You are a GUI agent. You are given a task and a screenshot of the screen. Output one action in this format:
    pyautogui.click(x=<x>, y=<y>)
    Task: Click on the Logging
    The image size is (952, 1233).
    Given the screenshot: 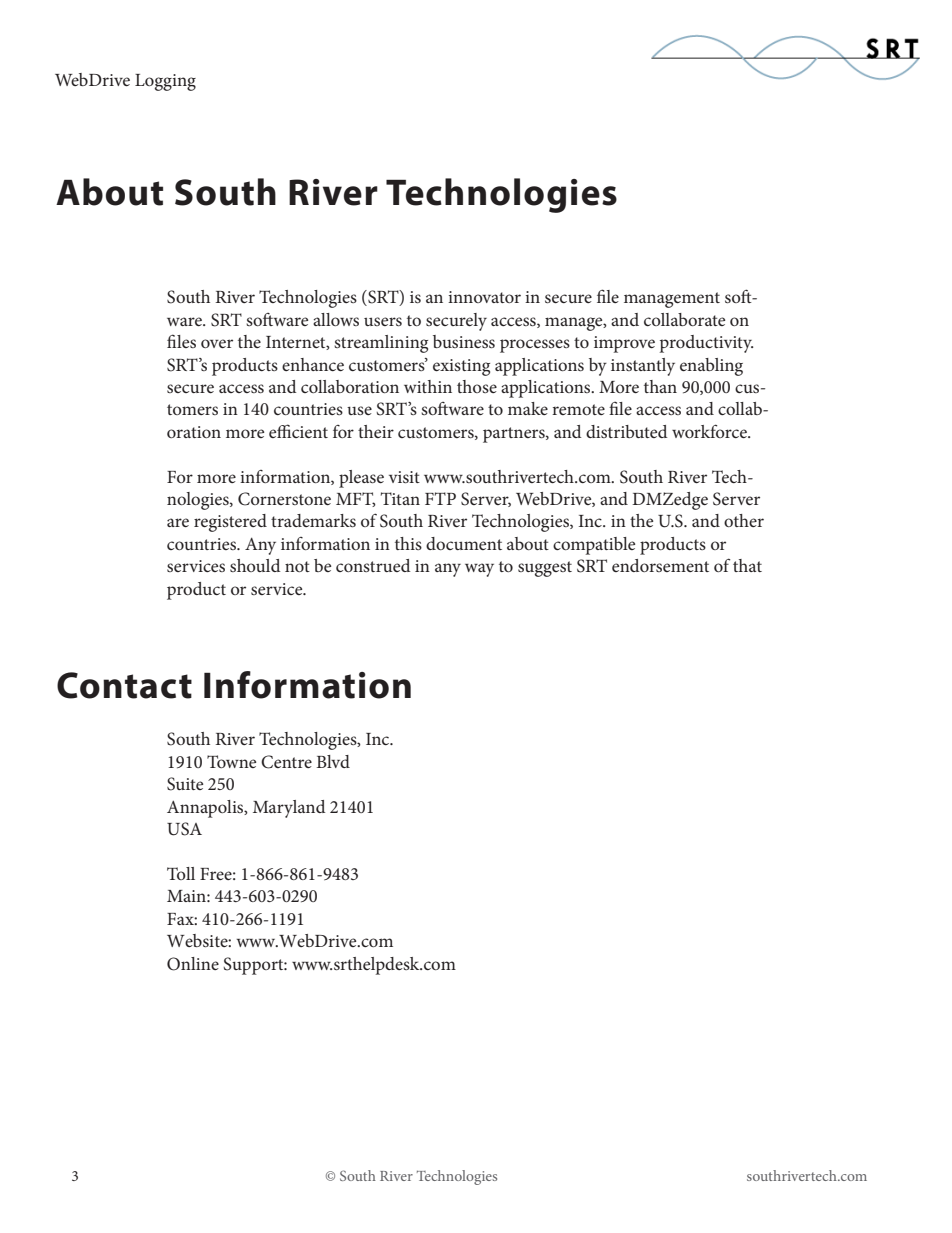 What is the action you would take?
    pyautogui.click(x=165, y=82)
